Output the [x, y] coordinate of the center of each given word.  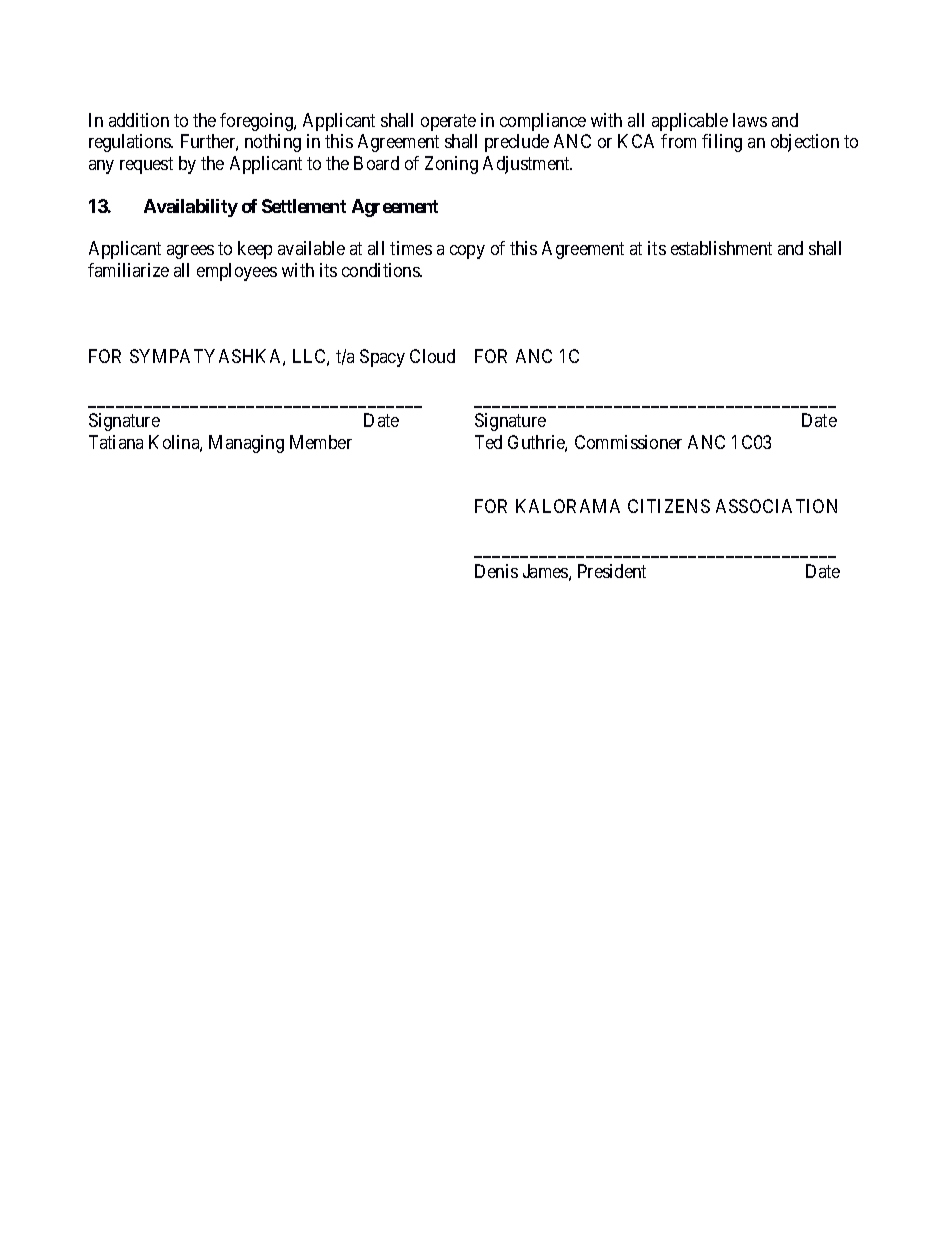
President [612, 571]
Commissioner [628, 442]
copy [467, 252]
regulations [131, 143]
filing [722, 143]
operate [448, 122]
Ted [488, 442]
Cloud [432, 356]
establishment [721, 248]
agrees [190, 252]
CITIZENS [669, 506]
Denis [496, 571]
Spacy [382, 358]
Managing [246, 444]
